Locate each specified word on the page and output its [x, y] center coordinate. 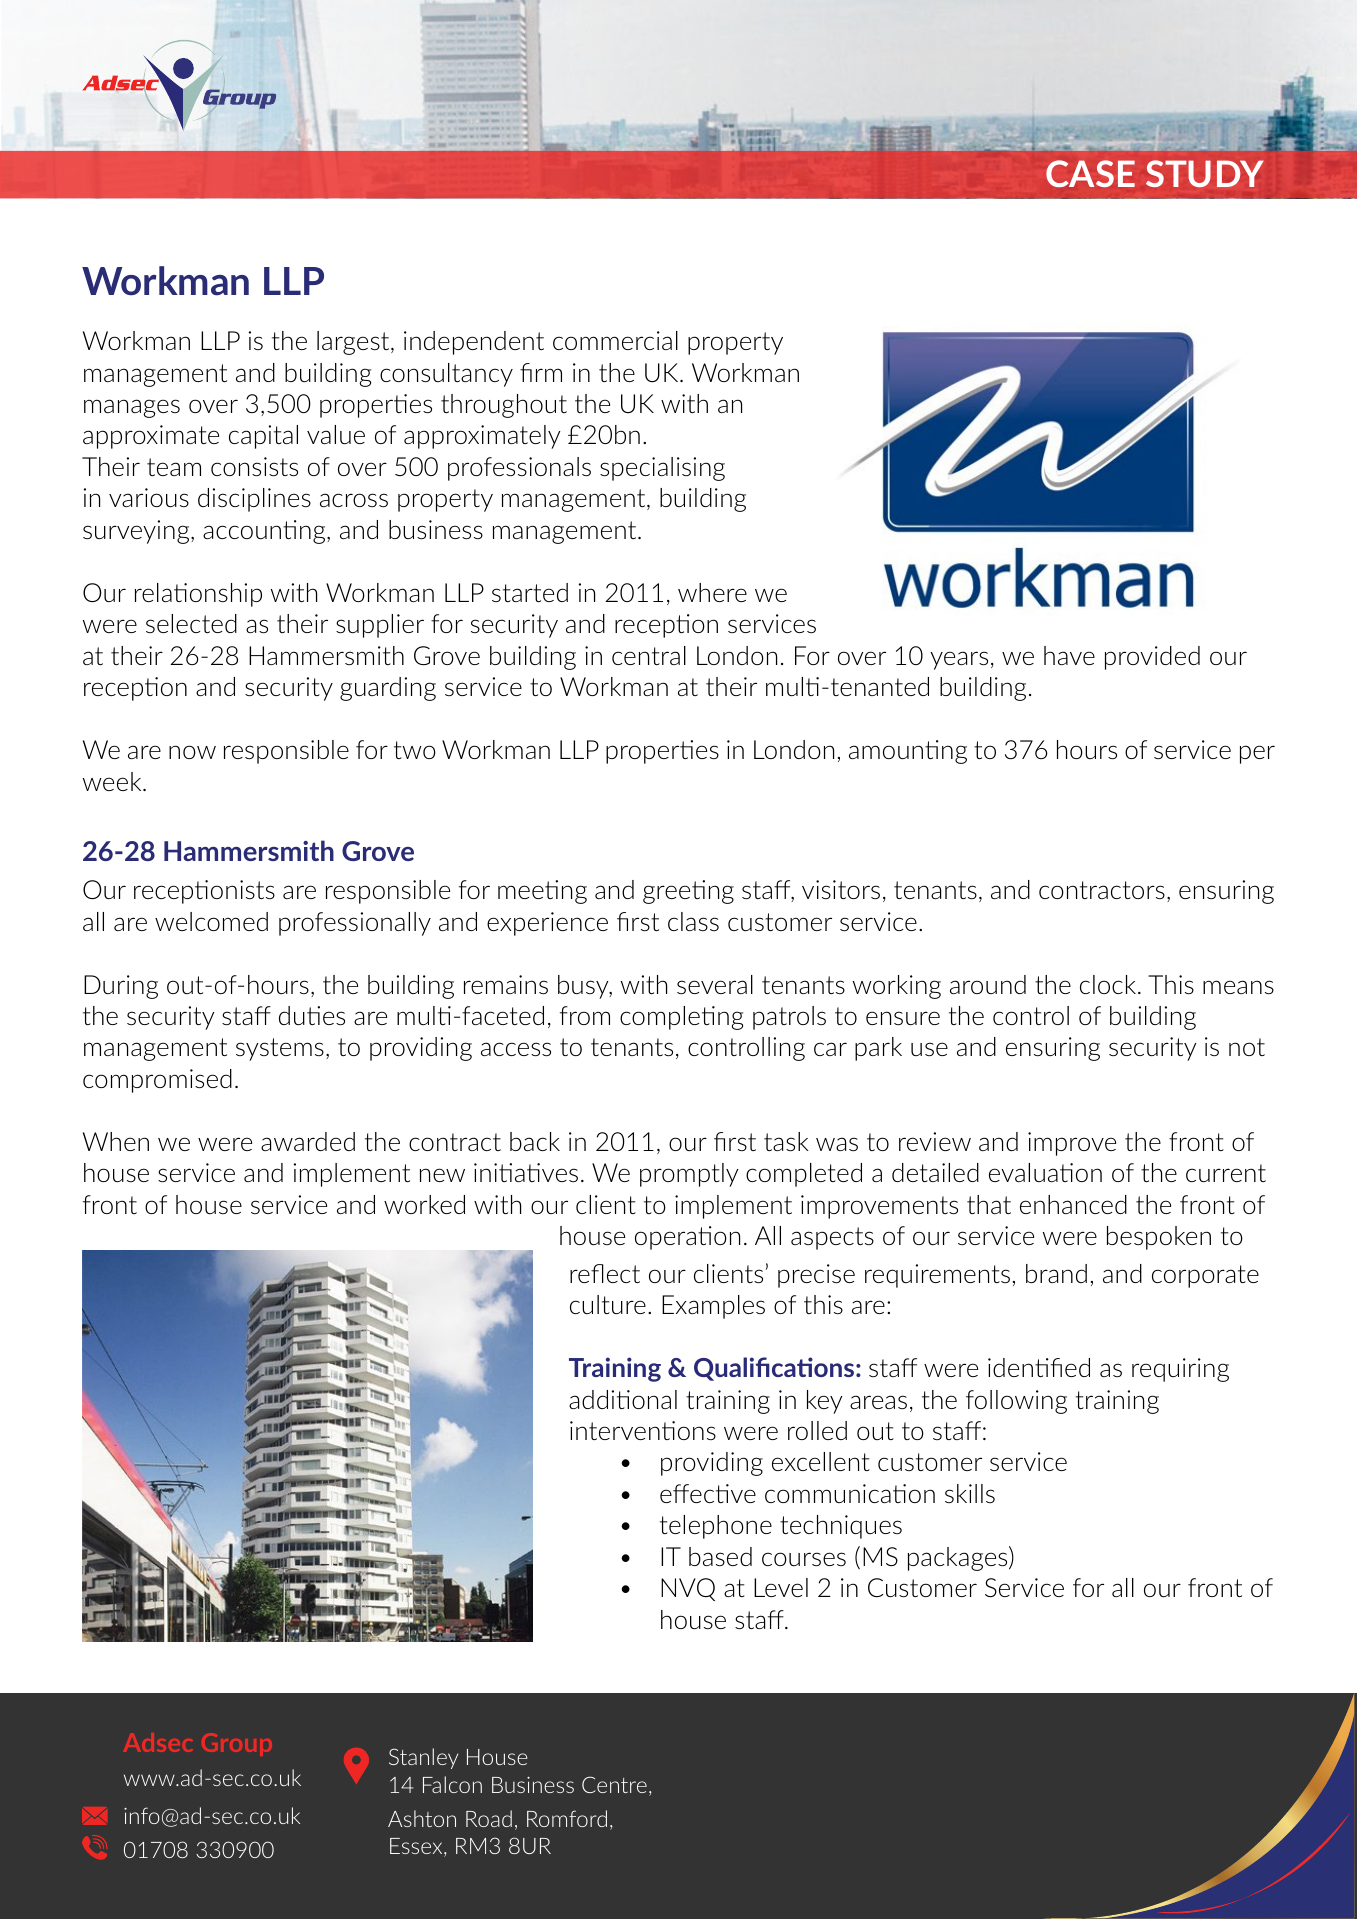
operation [687, 1238]
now [192, 752]
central [649, 655]
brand [1056, 1273]
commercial [615, 340]
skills [970, 1493]
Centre [614, 1784]
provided [1152, 658]
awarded [308, 1141]
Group [237, 1744]
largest [354, 343]
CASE [1090, 173]
